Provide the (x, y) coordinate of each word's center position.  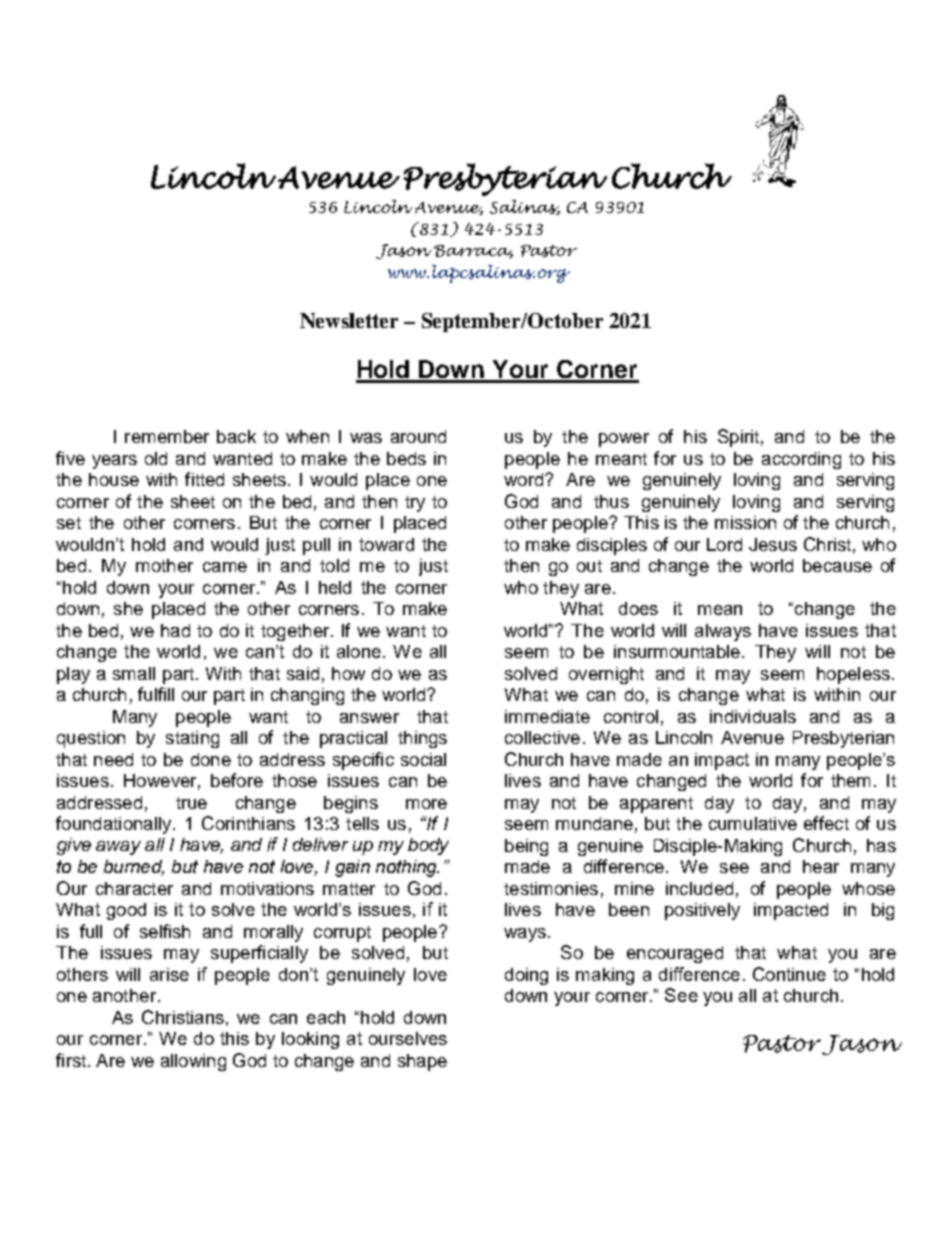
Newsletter (349, 320)
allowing (193, 1062)
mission (745, 522)
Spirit (738, 438)
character (134, 888)
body (428, 846)
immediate (547, 716)
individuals (753, 716)
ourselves (408, 1038)
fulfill (156, 694)
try (415, 504)
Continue (789, 974)
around (418, 436)
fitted (204, 479)
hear (821, 866)
